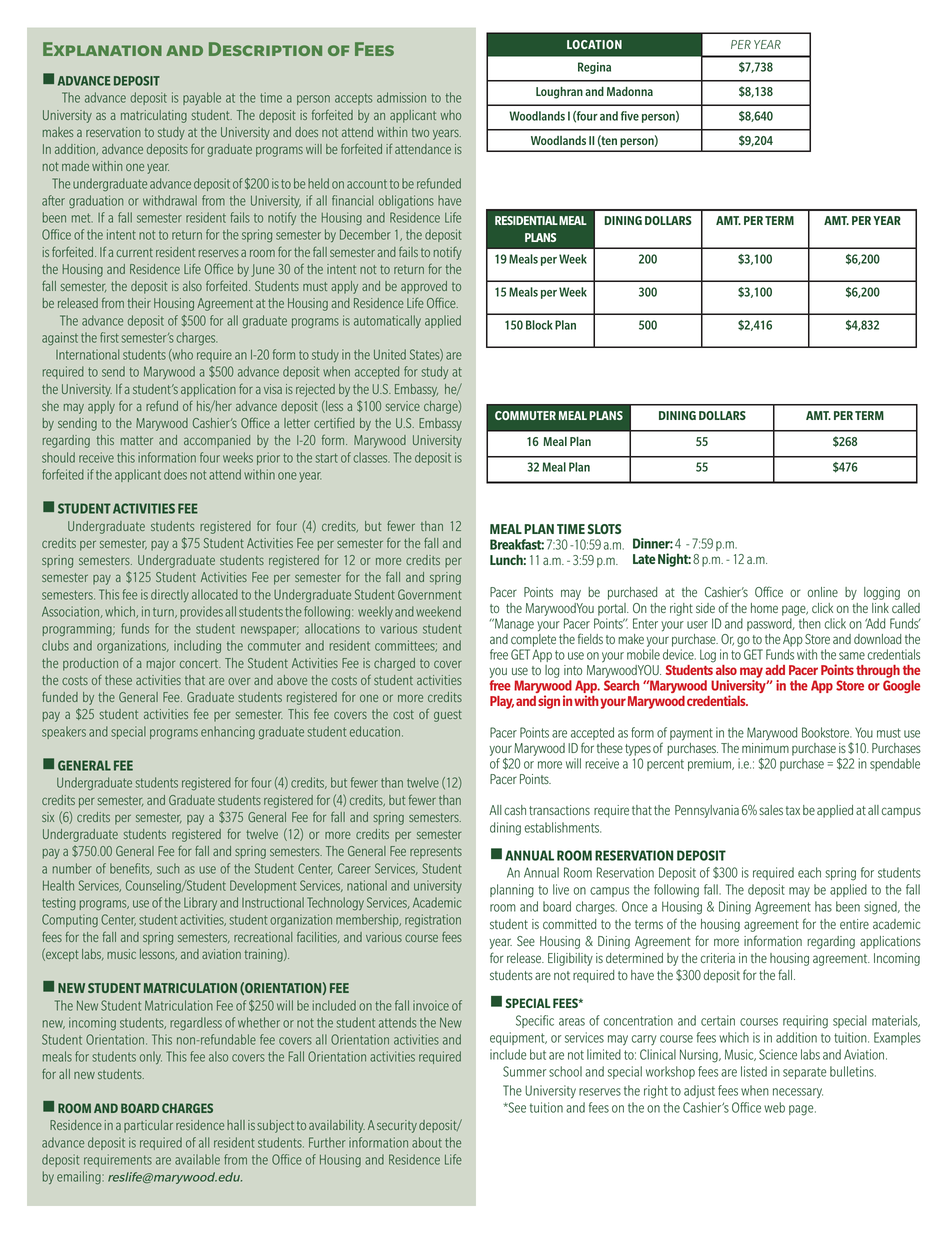 This screenshot has height=1233, width=952. I want to click on Block, so click(539, 325).
